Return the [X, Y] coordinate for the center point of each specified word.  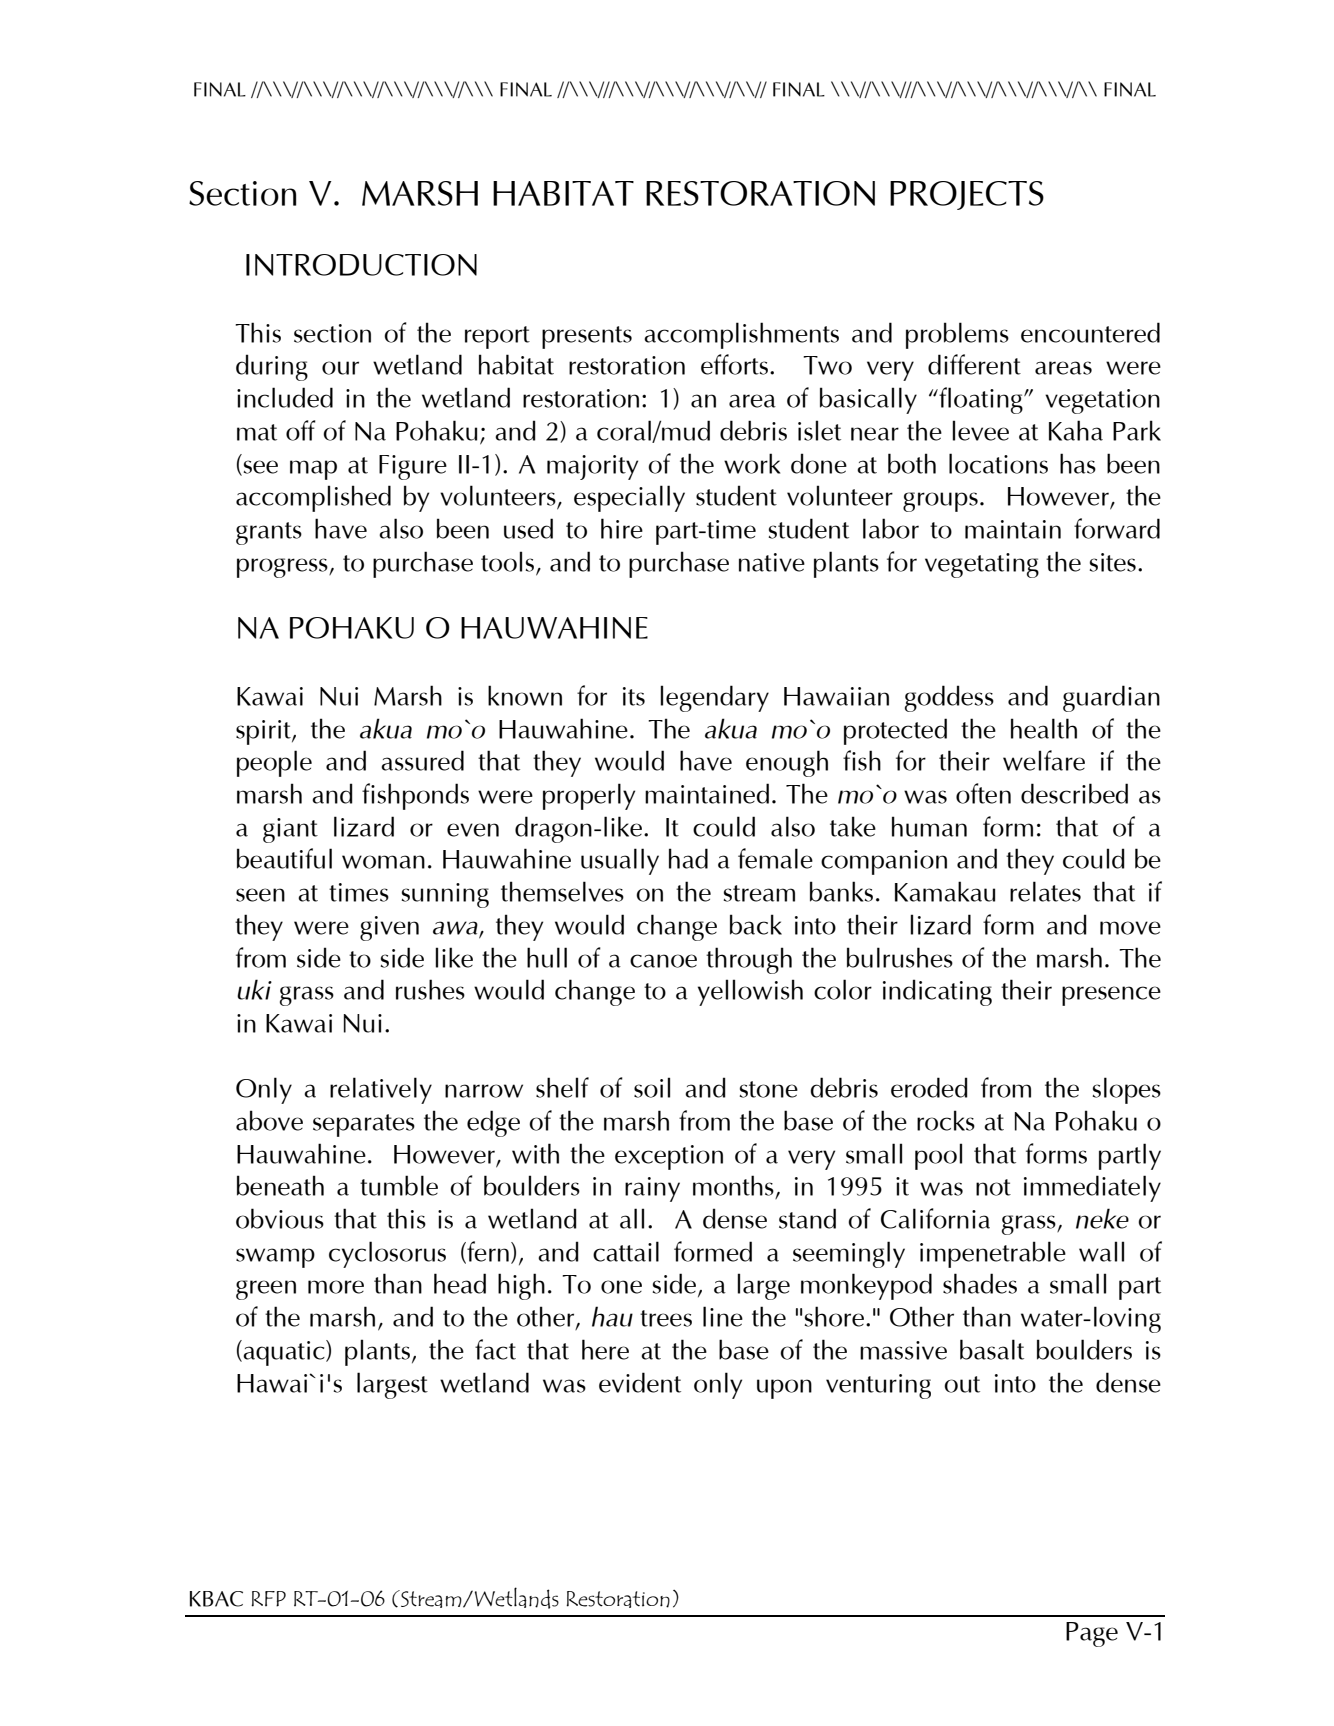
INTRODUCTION [361, 265]
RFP [268, 1599]
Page [1092, 1634]
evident [640, 1382]
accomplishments [741, 335]
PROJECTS [967, 195]
